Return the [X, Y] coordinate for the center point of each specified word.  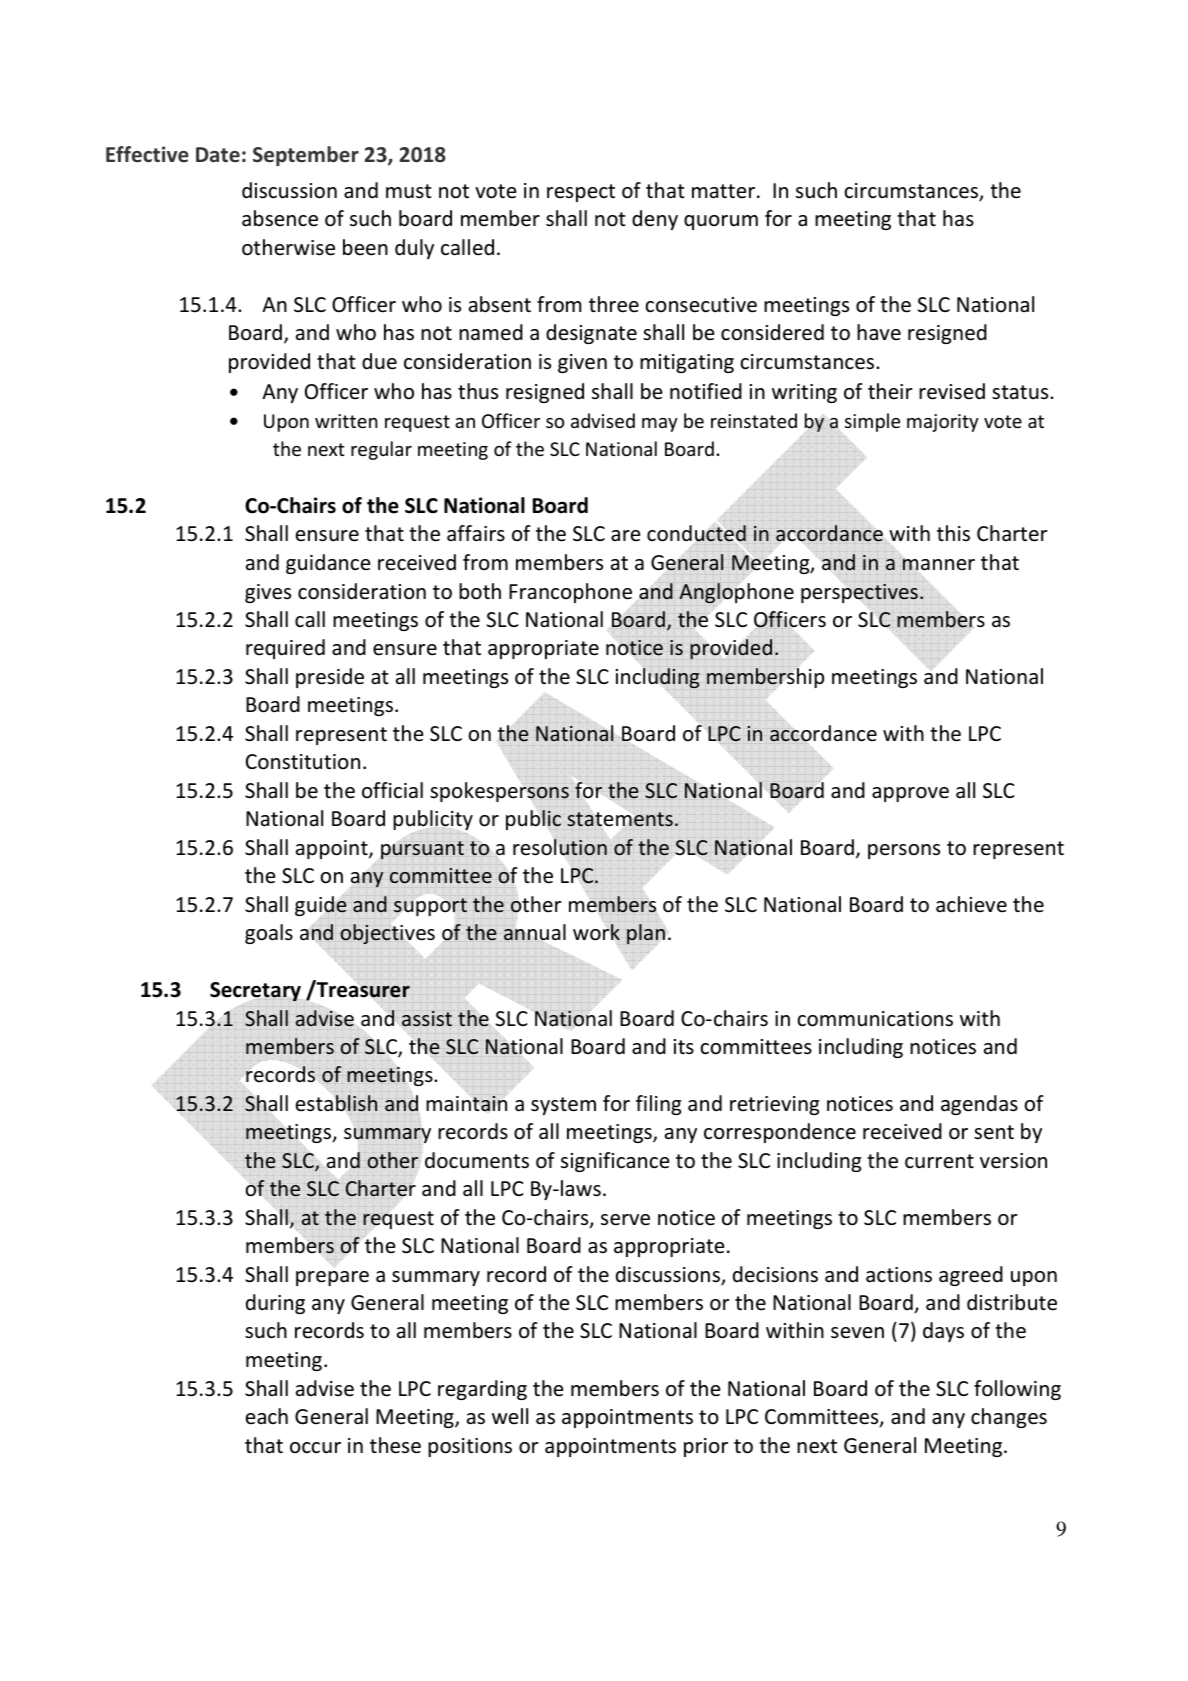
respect [581, 193]
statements [620, 819]
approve [910, 794]
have [879, 332]
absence [280, 218]
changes [1009, 1418]
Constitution [303, 762]
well [510, 1416]
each [267, 1416]
